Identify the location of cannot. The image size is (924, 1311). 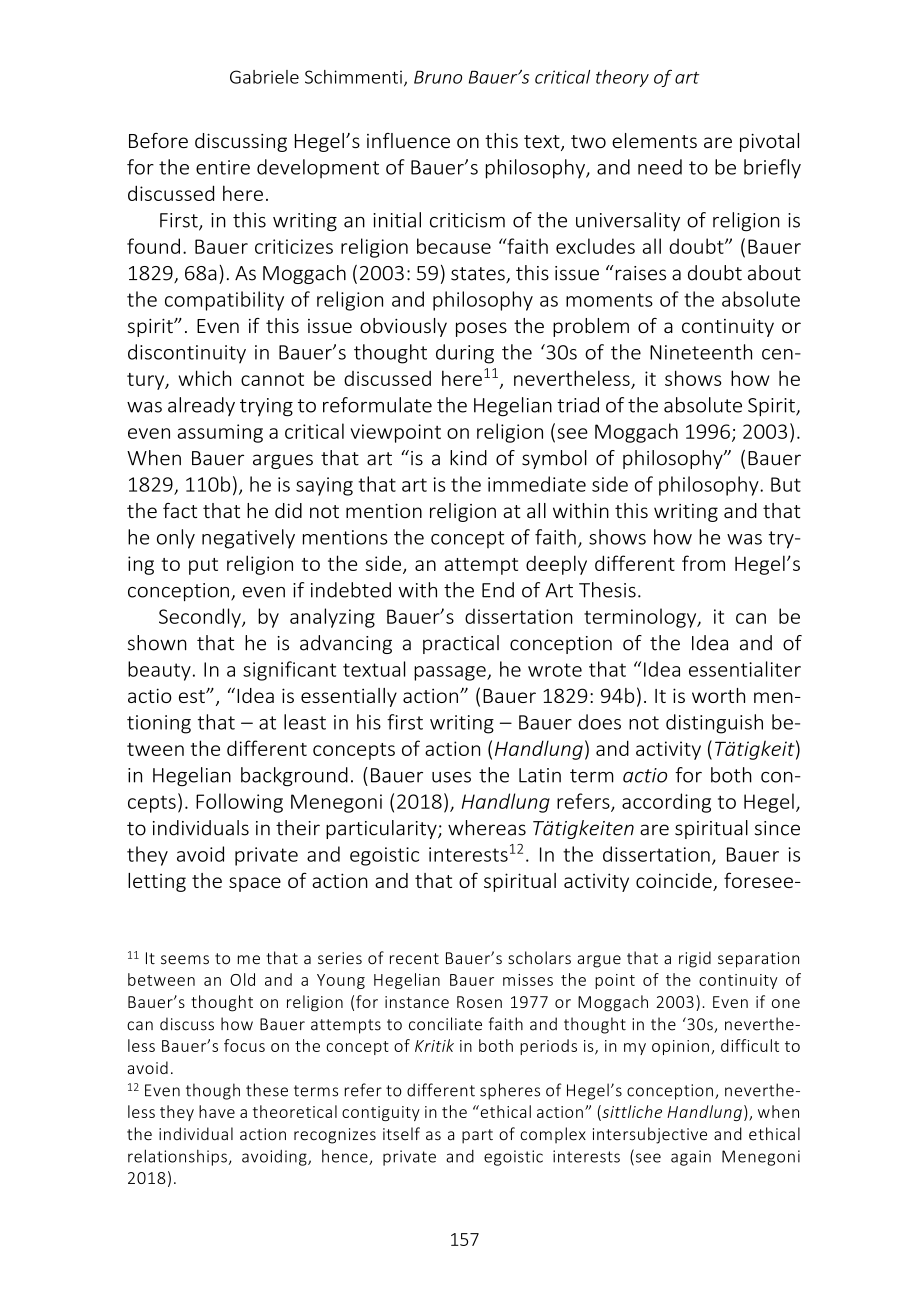
(272, 379).
